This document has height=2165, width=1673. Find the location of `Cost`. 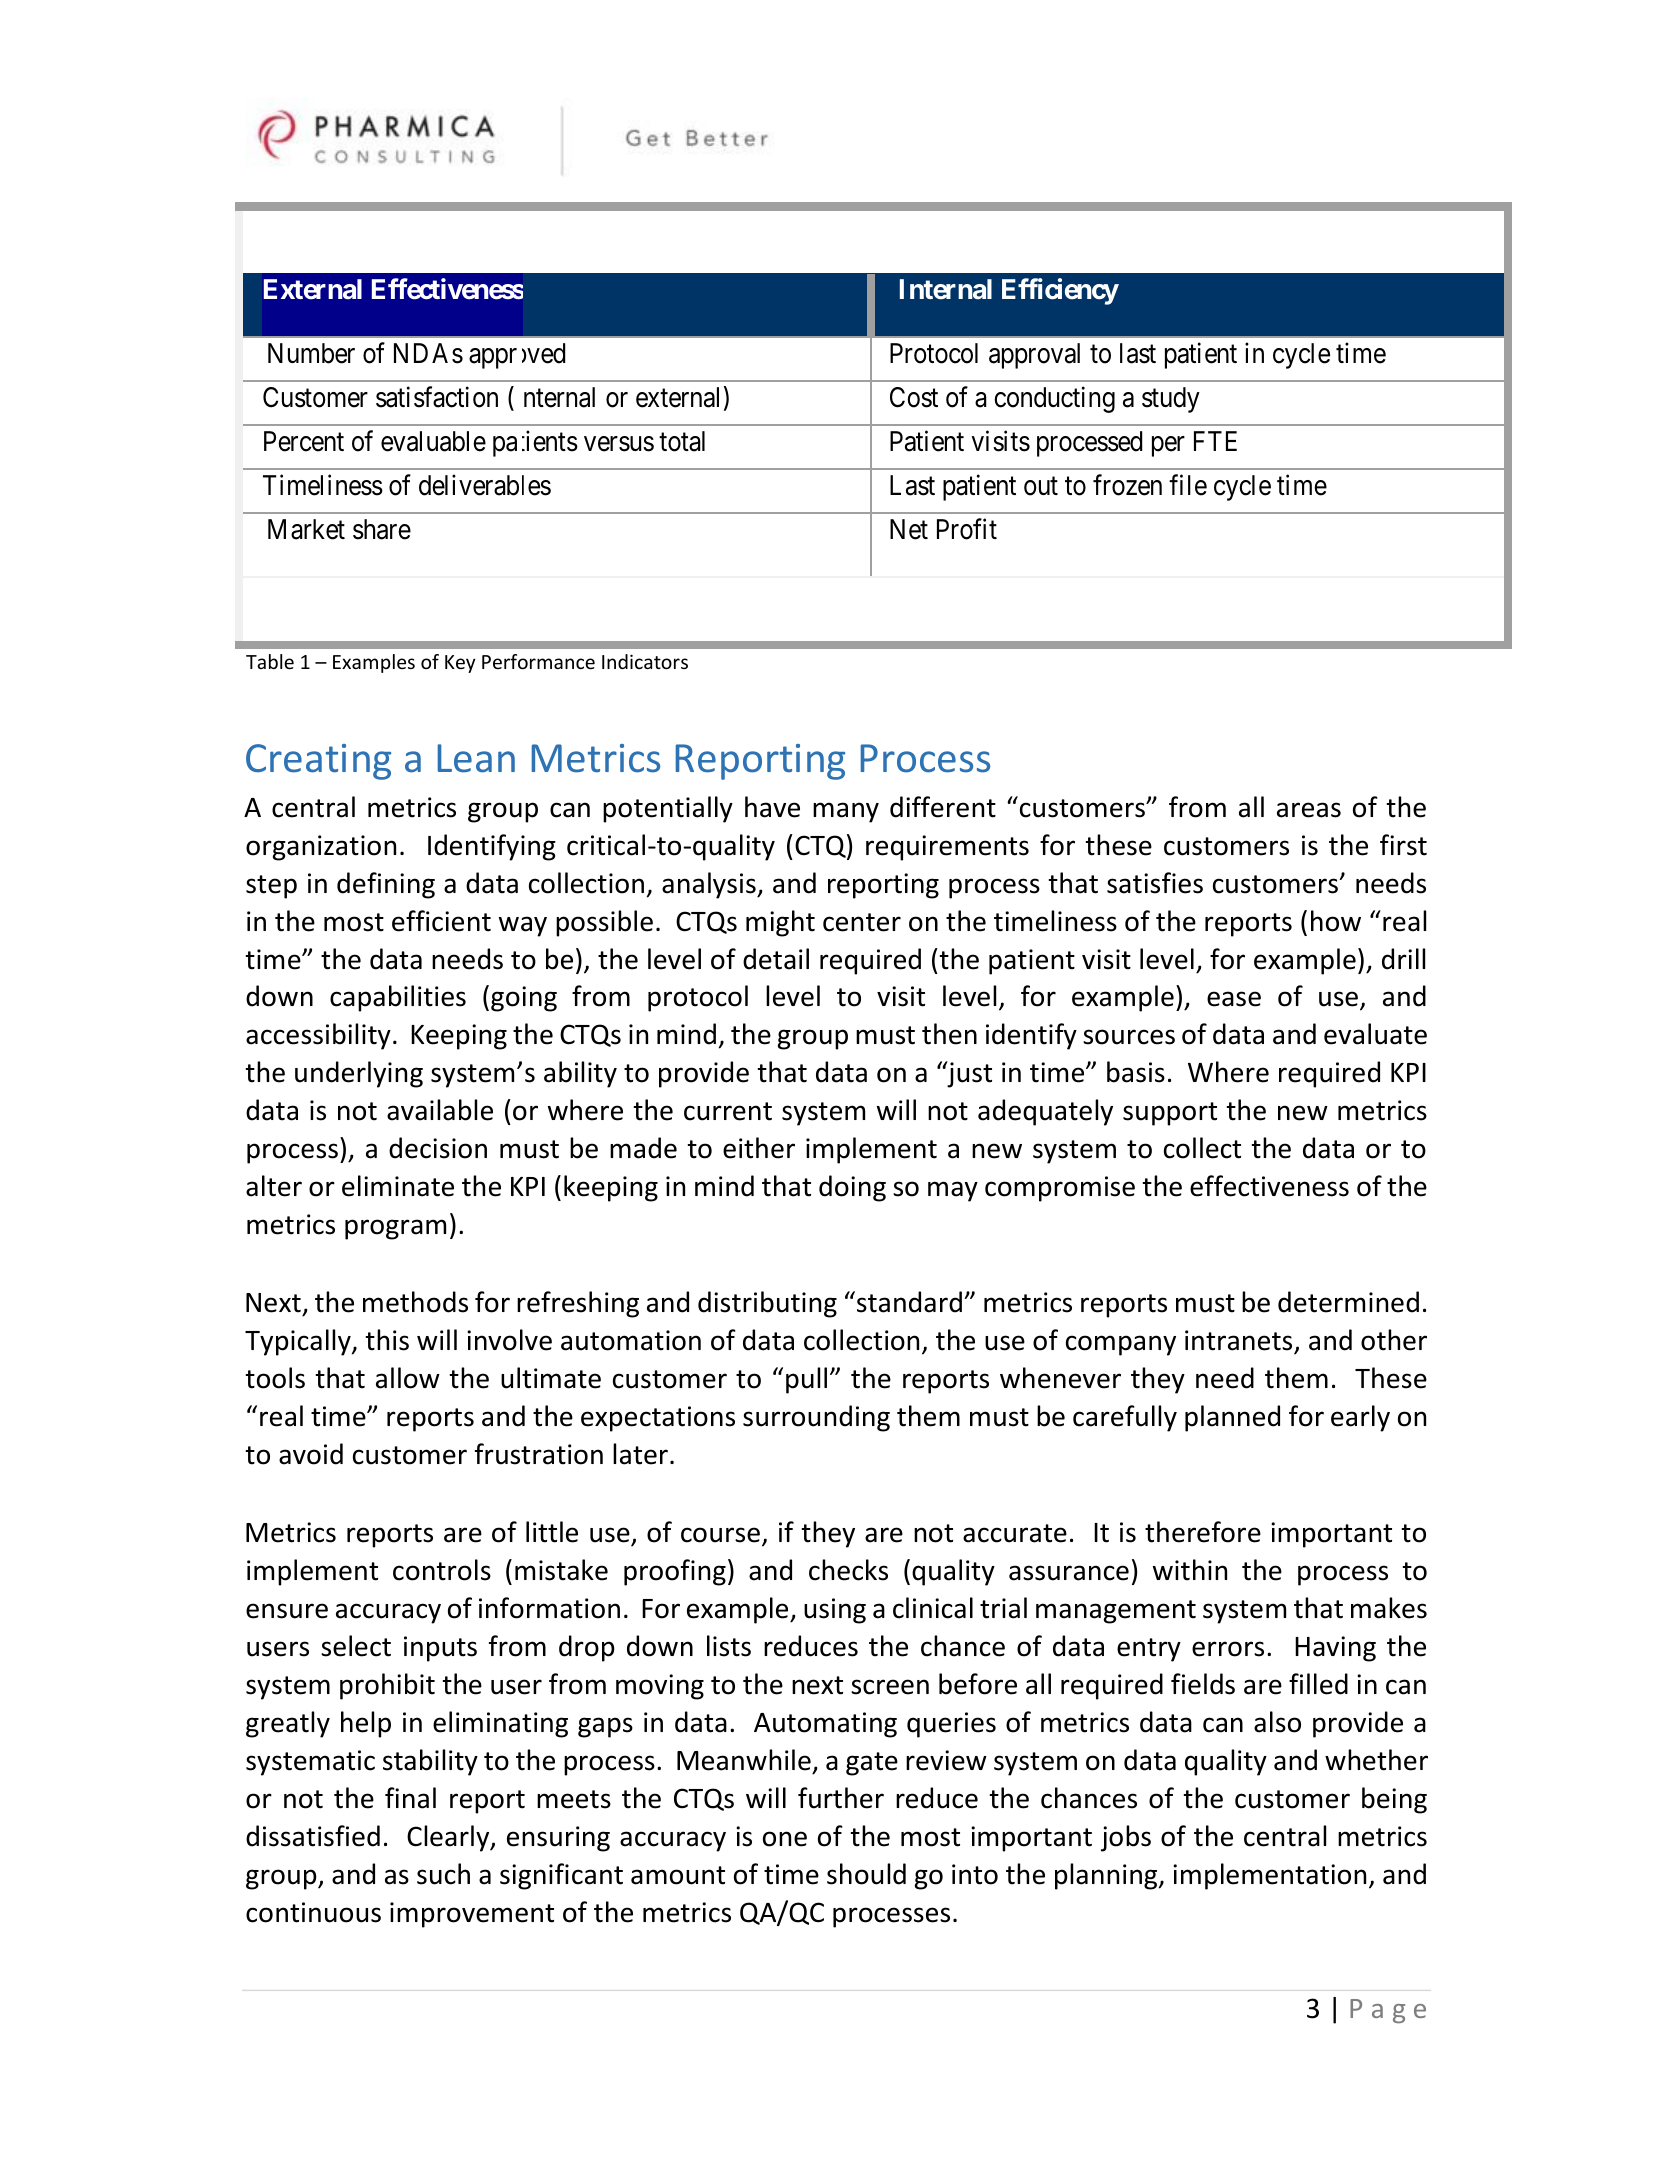

Cost is located at coordinates (914, 397).
